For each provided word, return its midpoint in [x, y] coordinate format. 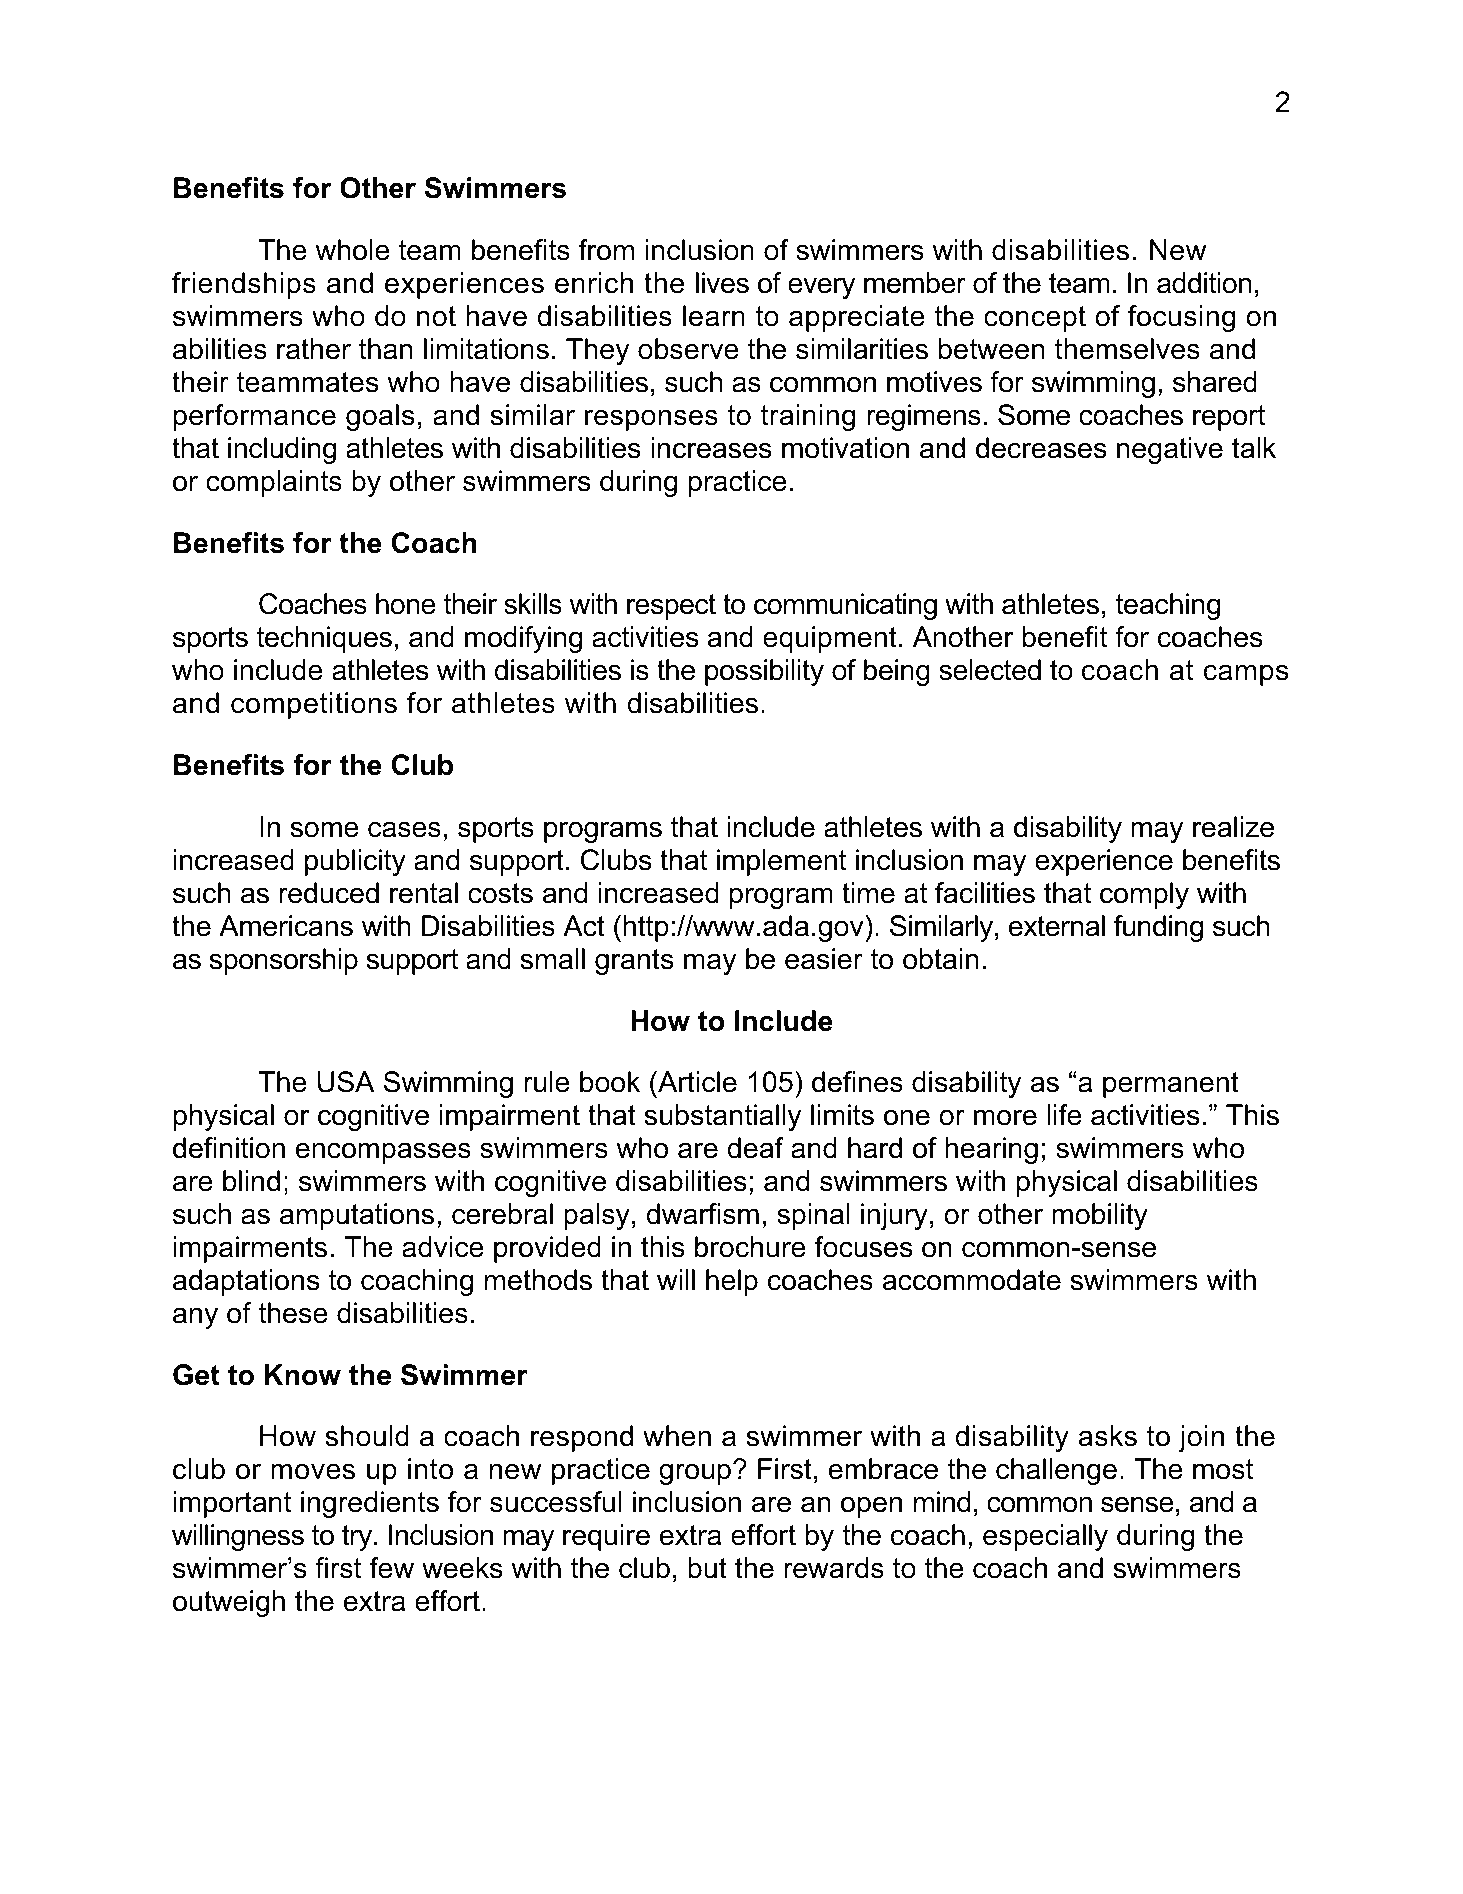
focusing [1181, 318]
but [707, 1568]
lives [722, 283]
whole [352, 250]
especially [1045, 1537]
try [358, 1538]
